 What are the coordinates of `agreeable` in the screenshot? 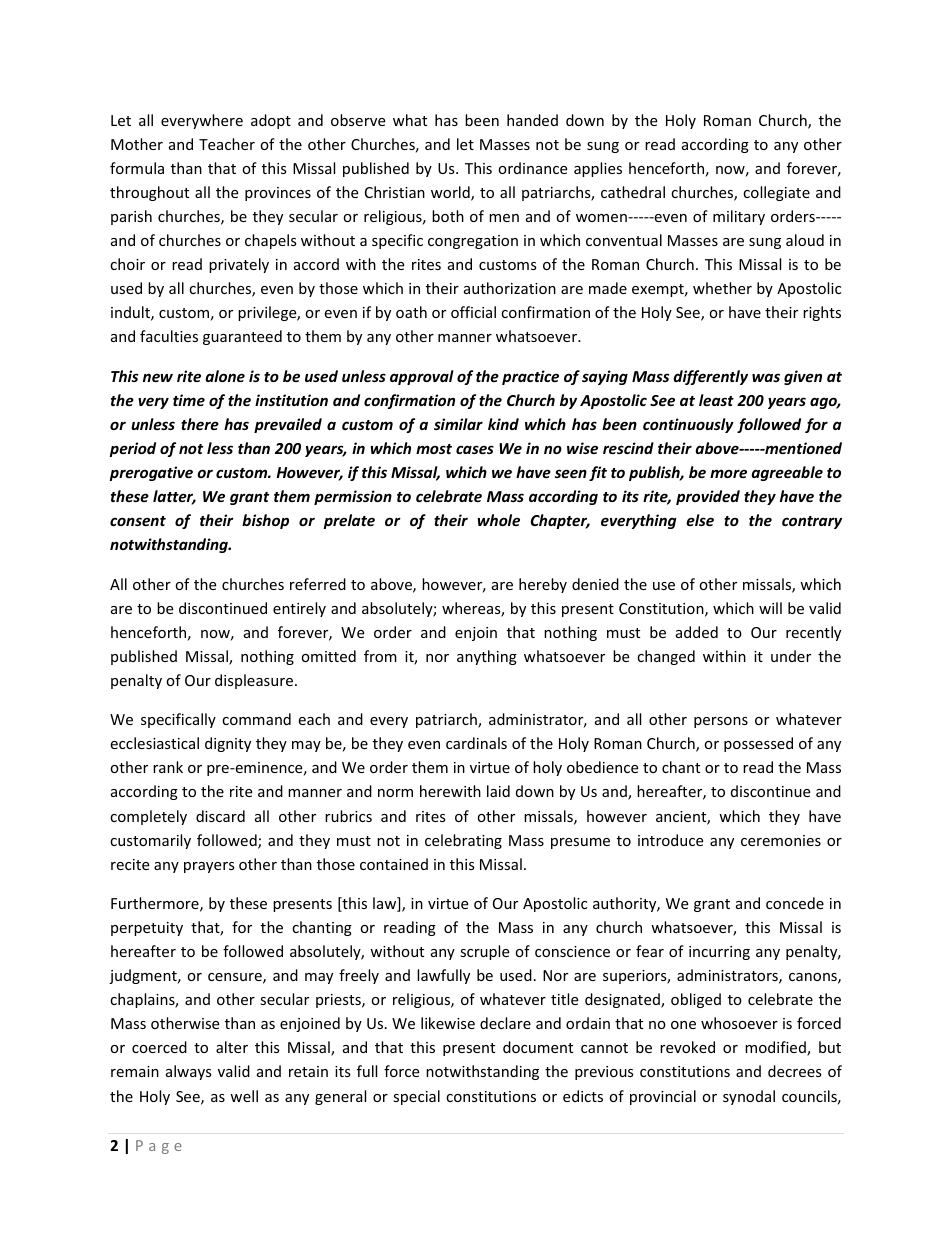 It's located at (787, 473).
